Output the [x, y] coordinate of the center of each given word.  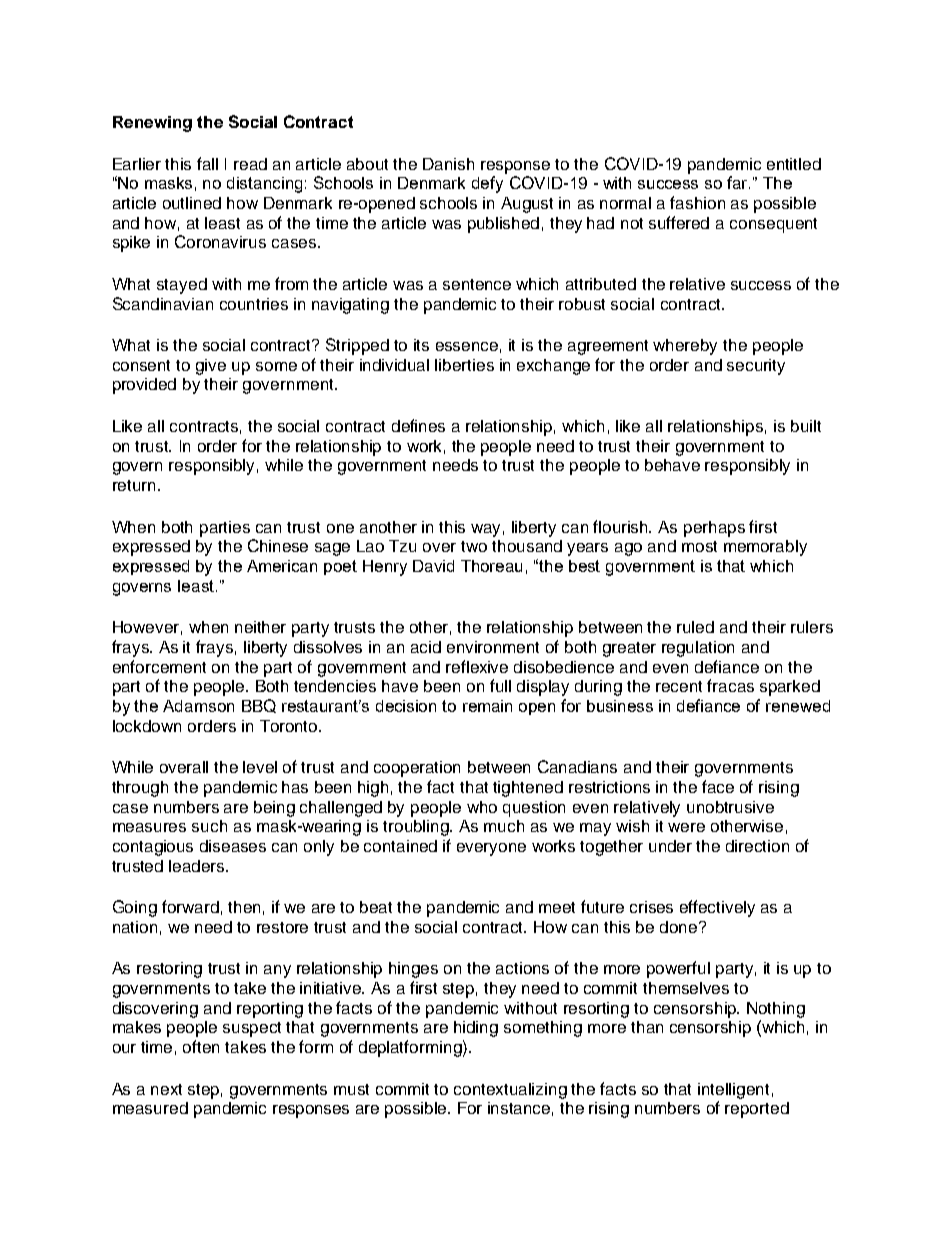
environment [493, 647]
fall [207, 163]
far [738, 182]
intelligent [733, 1091]
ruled [695, 627]
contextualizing [510, 1091]
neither [260, 627]
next [166, 1089]
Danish [448, 164]
